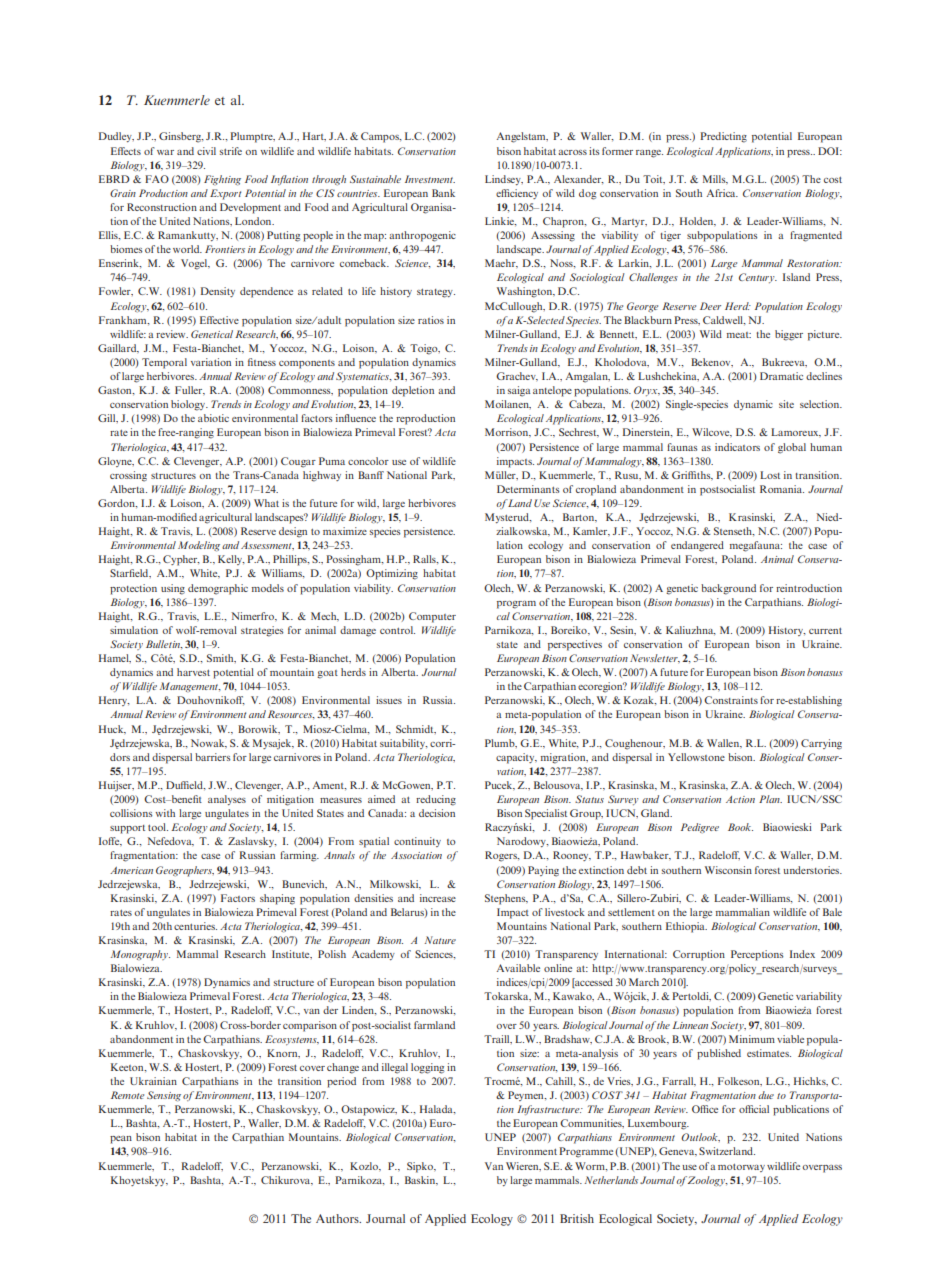  I want to click on demographic, so click(218, 589).
